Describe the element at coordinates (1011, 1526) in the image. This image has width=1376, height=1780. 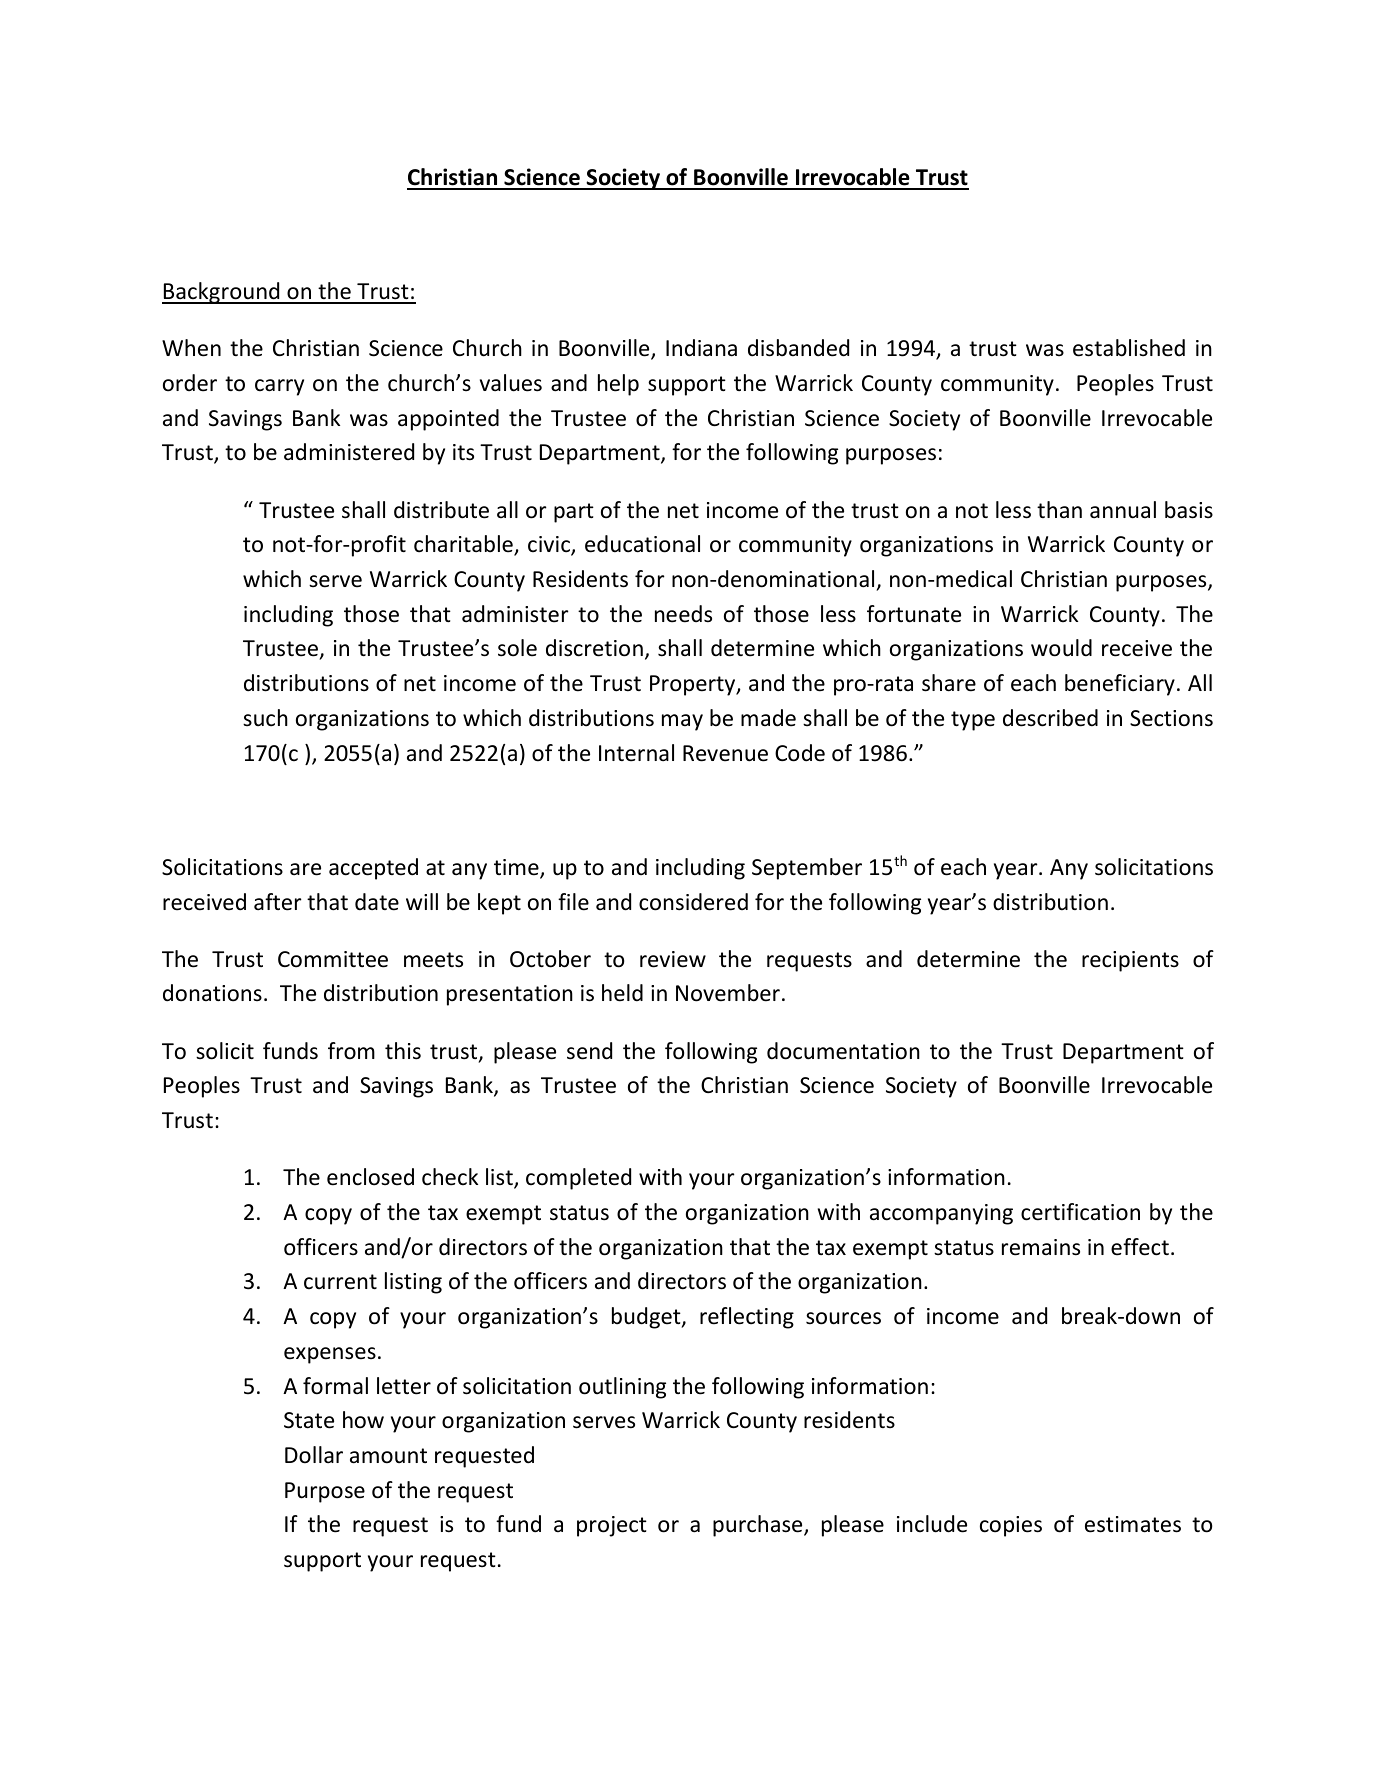
I see `copies` at that location.
